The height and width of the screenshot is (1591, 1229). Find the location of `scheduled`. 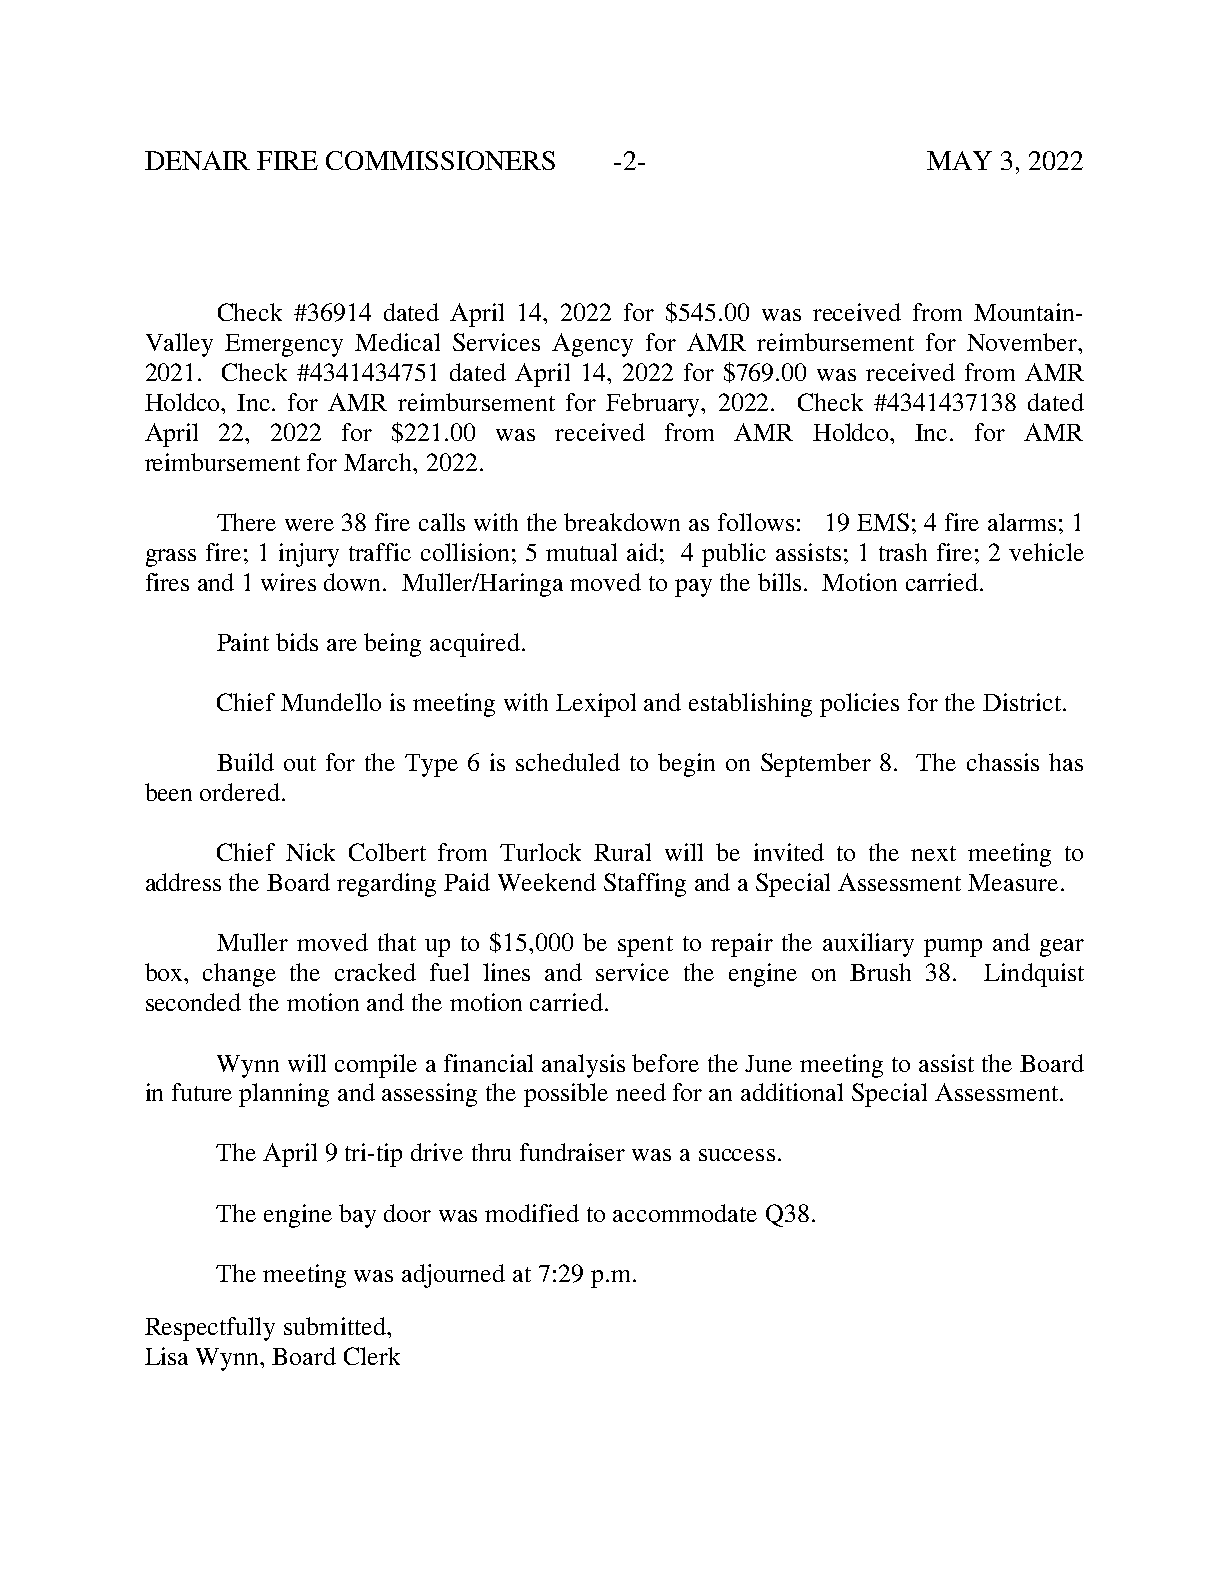

scheduled is located at coordinates (568, 762).
